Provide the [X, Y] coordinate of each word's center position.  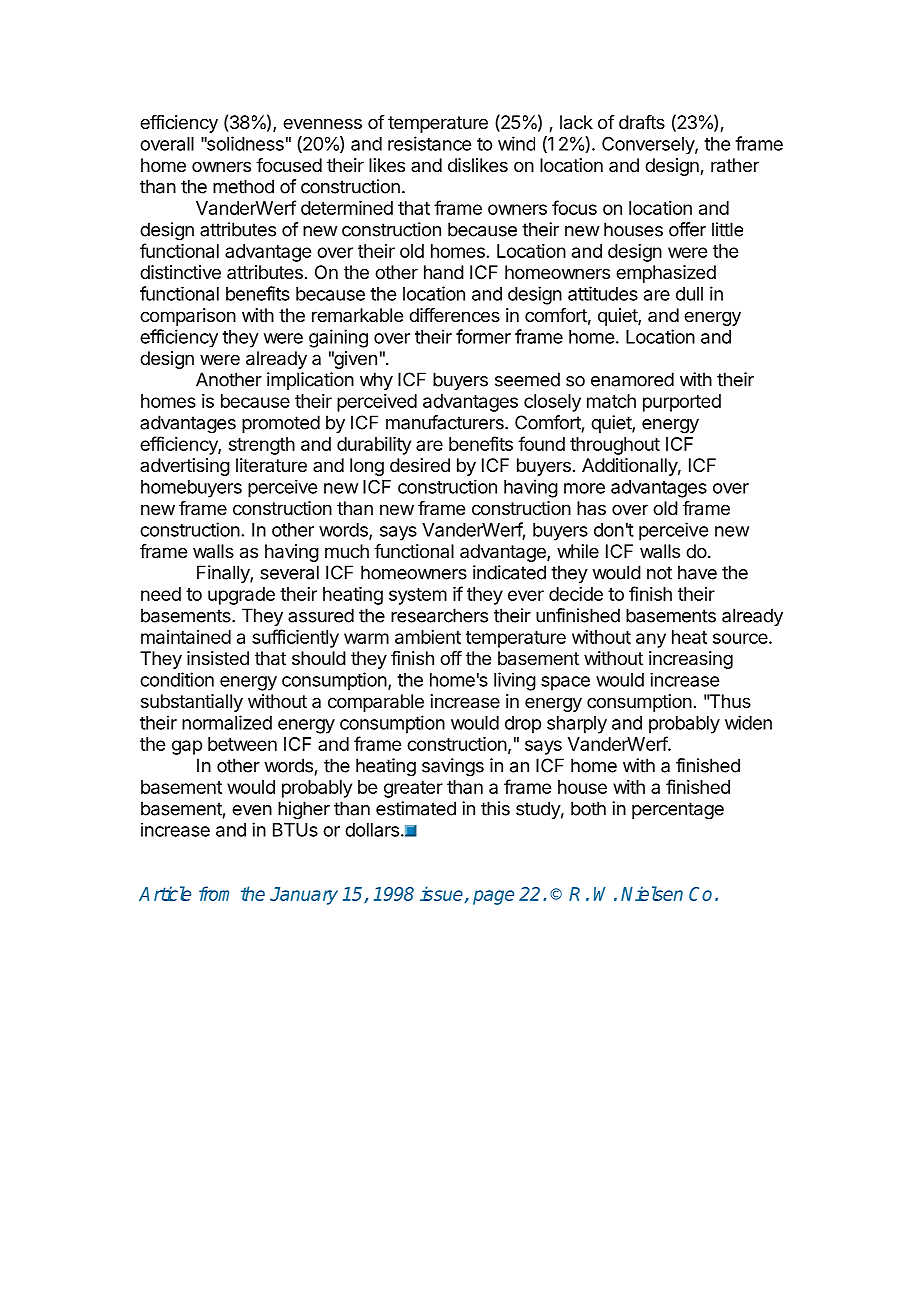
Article [165, 893]
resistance [429, 143]
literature [271, 465]
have [697, 572]
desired [420, 465]
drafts [642, 122]
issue [441, 893]
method [243, 186]
